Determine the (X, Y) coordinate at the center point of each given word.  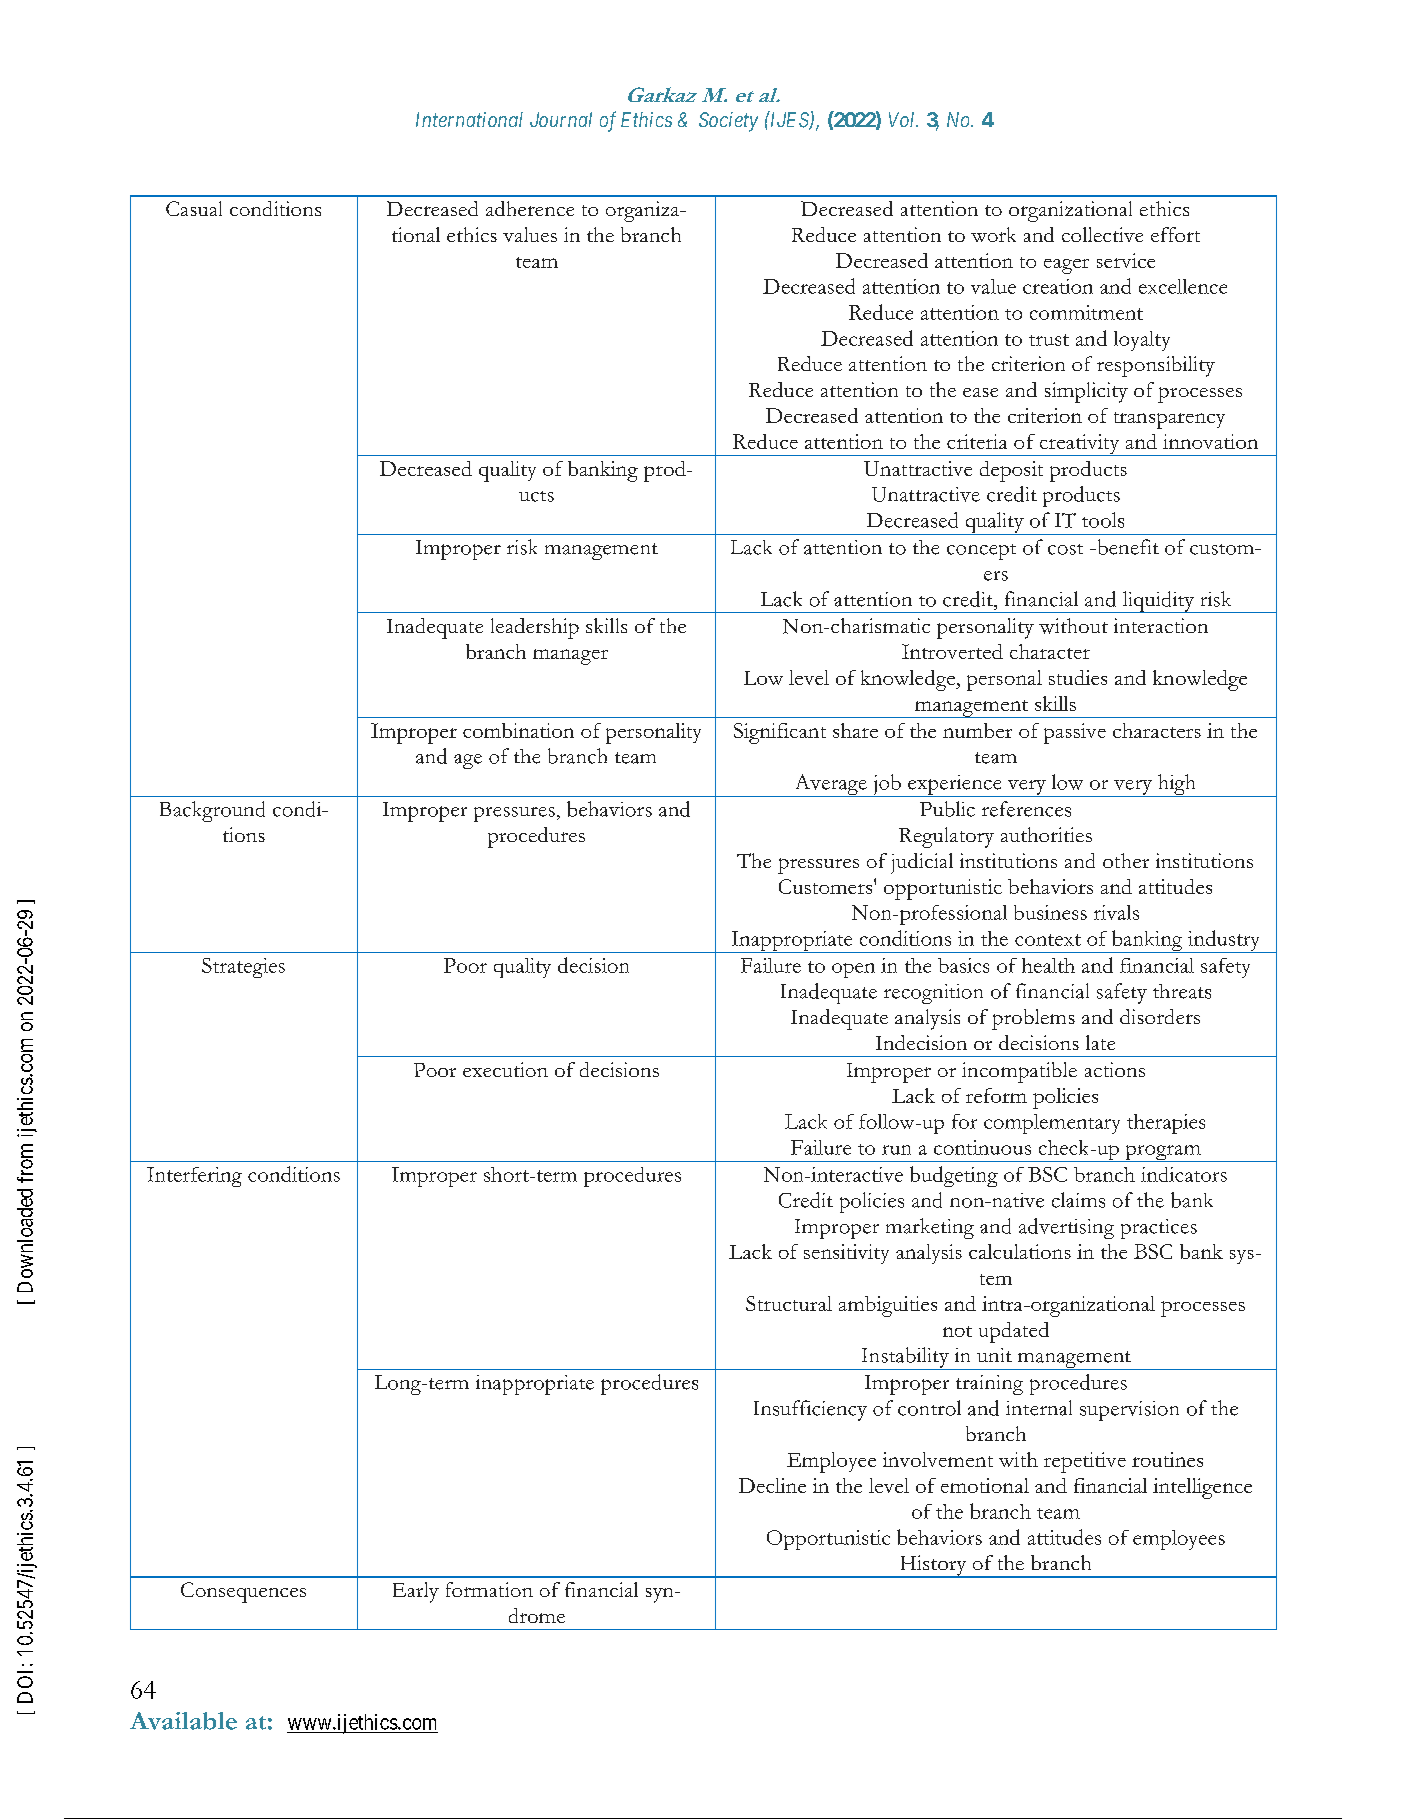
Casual (194, 208)
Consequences (243, 1592)
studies (1078, 677)
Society (728, 122)
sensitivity (846, 1254)
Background (212, 811)
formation (489, 1589)
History (933, 1566)
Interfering (194, 1177)
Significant (780, 733)
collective (1102, 234)
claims (1078, 1200)
